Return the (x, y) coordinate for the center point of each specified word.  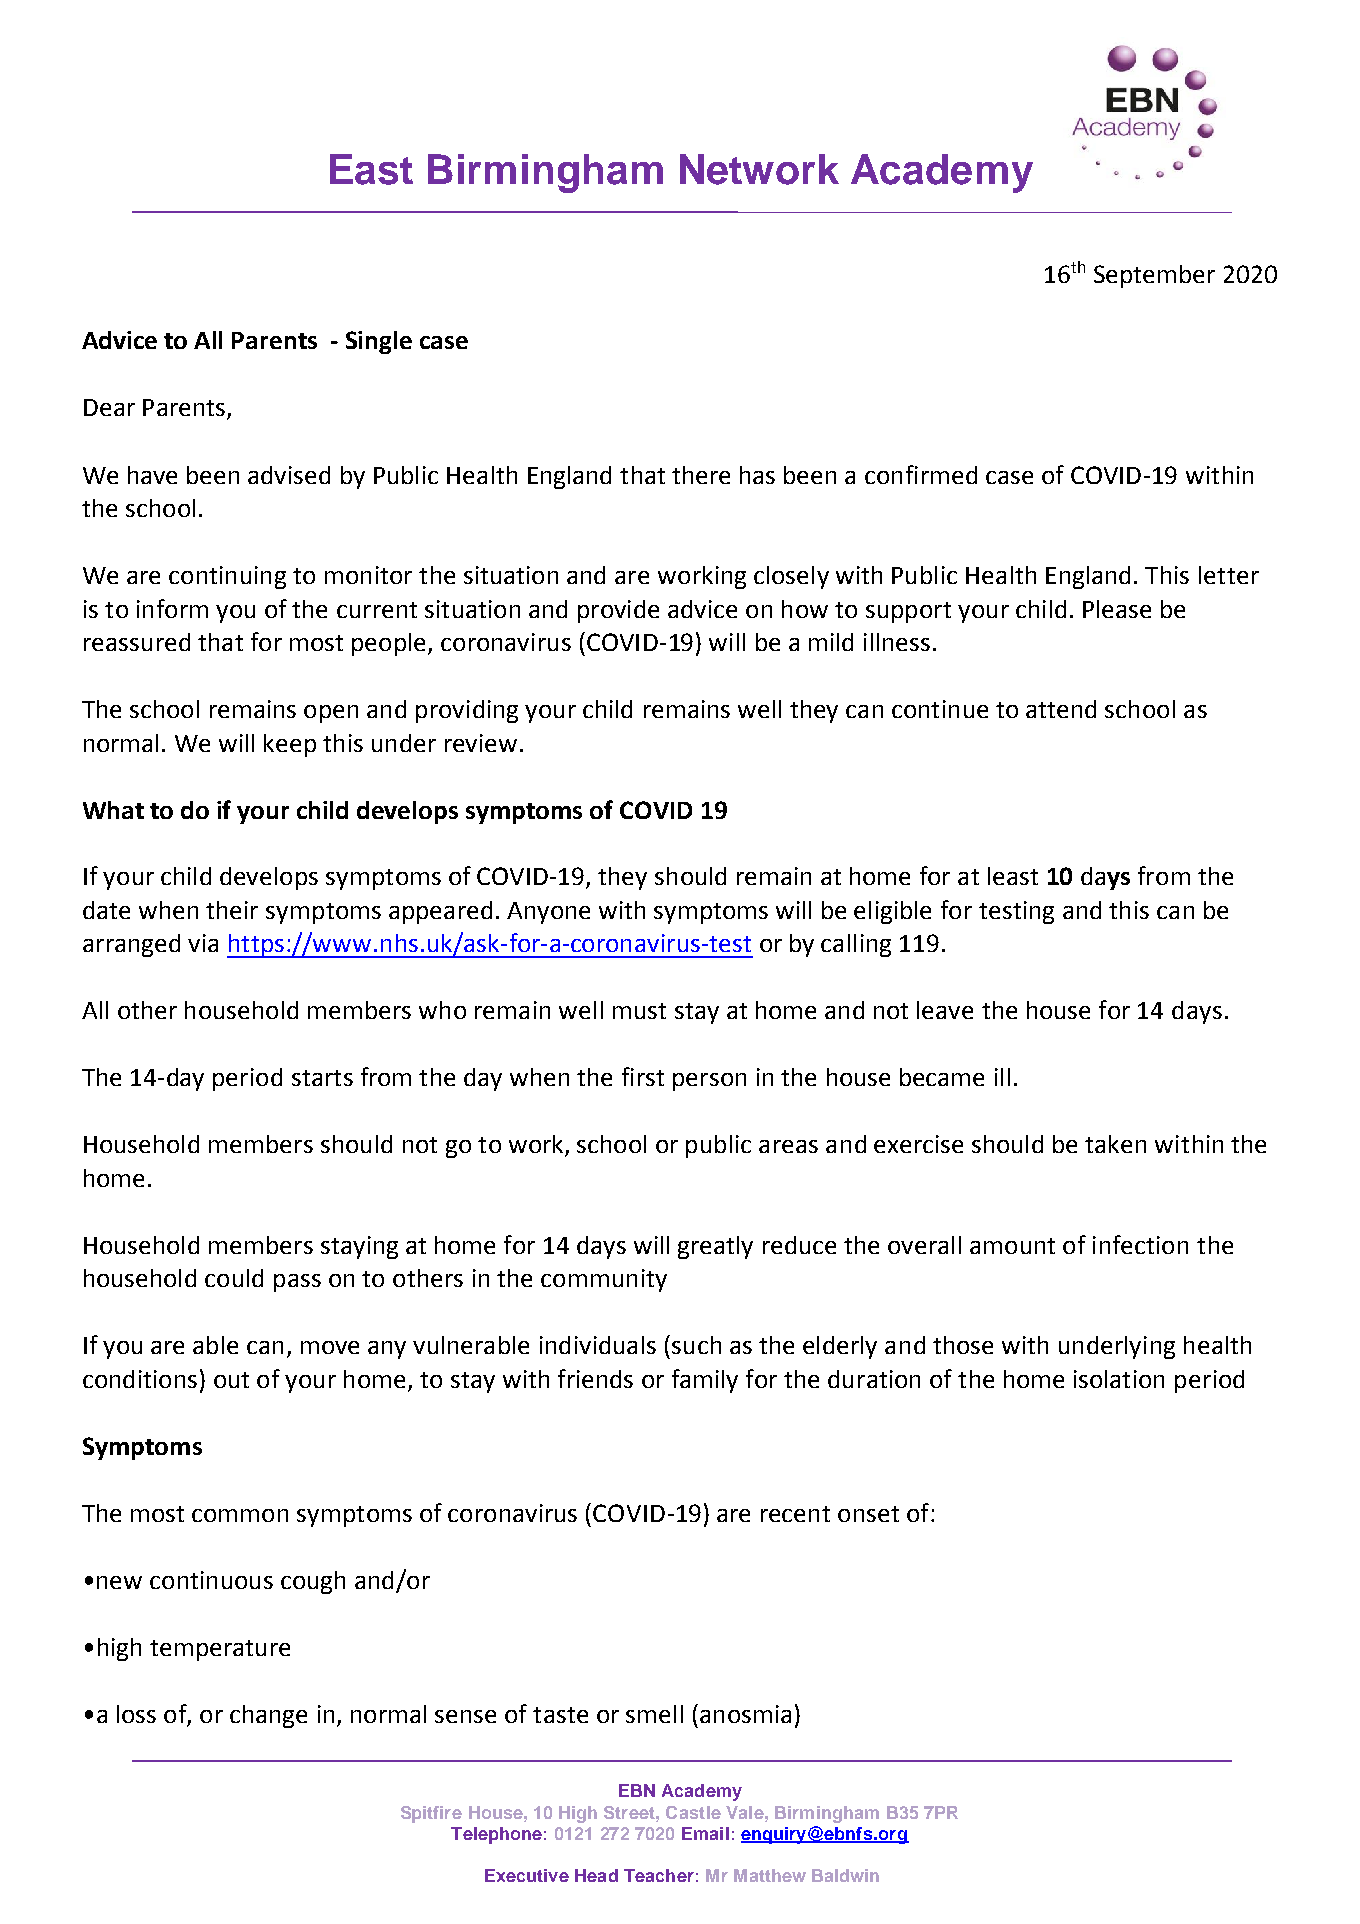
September (1154, 276)
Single (379, 342)
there (701, 475)
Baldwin (845, 1875)
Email (705, 1833)
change (268, 1716)
